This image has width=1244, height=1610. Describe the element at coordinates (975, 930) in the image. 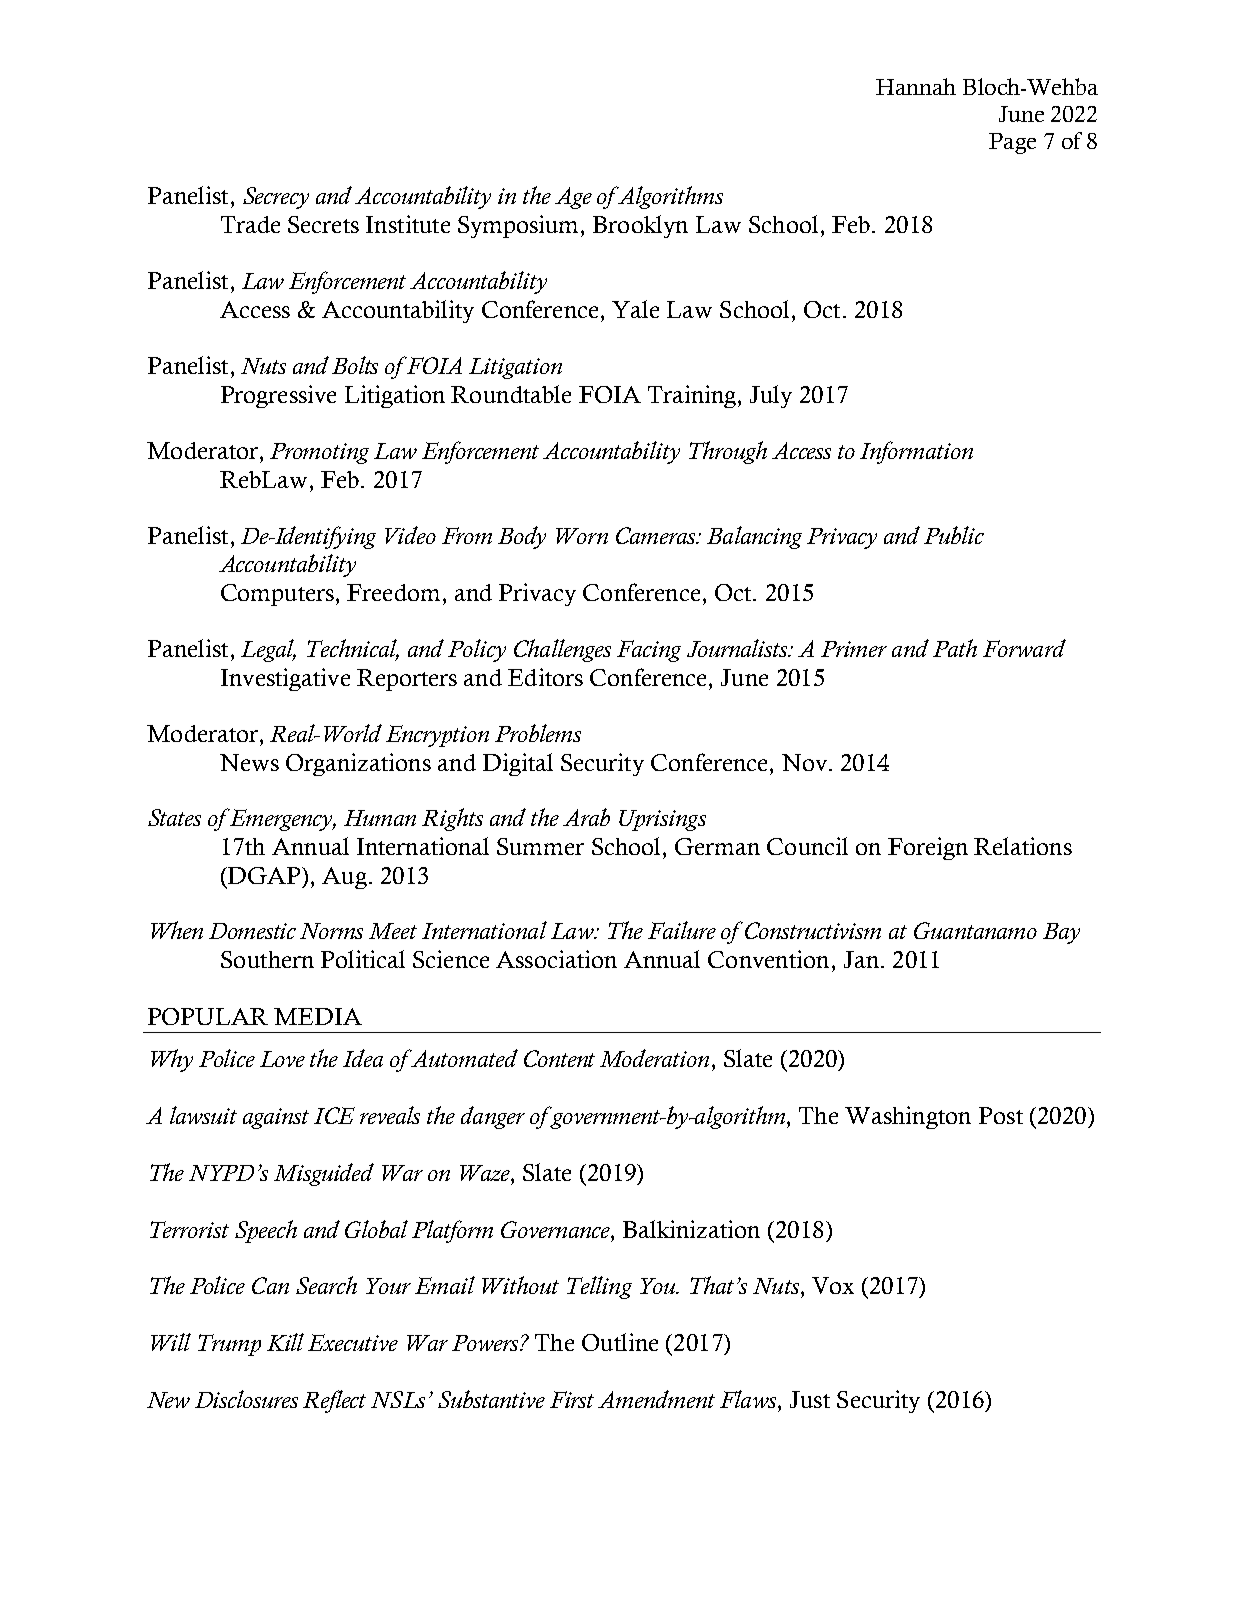

I see `Guantanamo` at that location.
